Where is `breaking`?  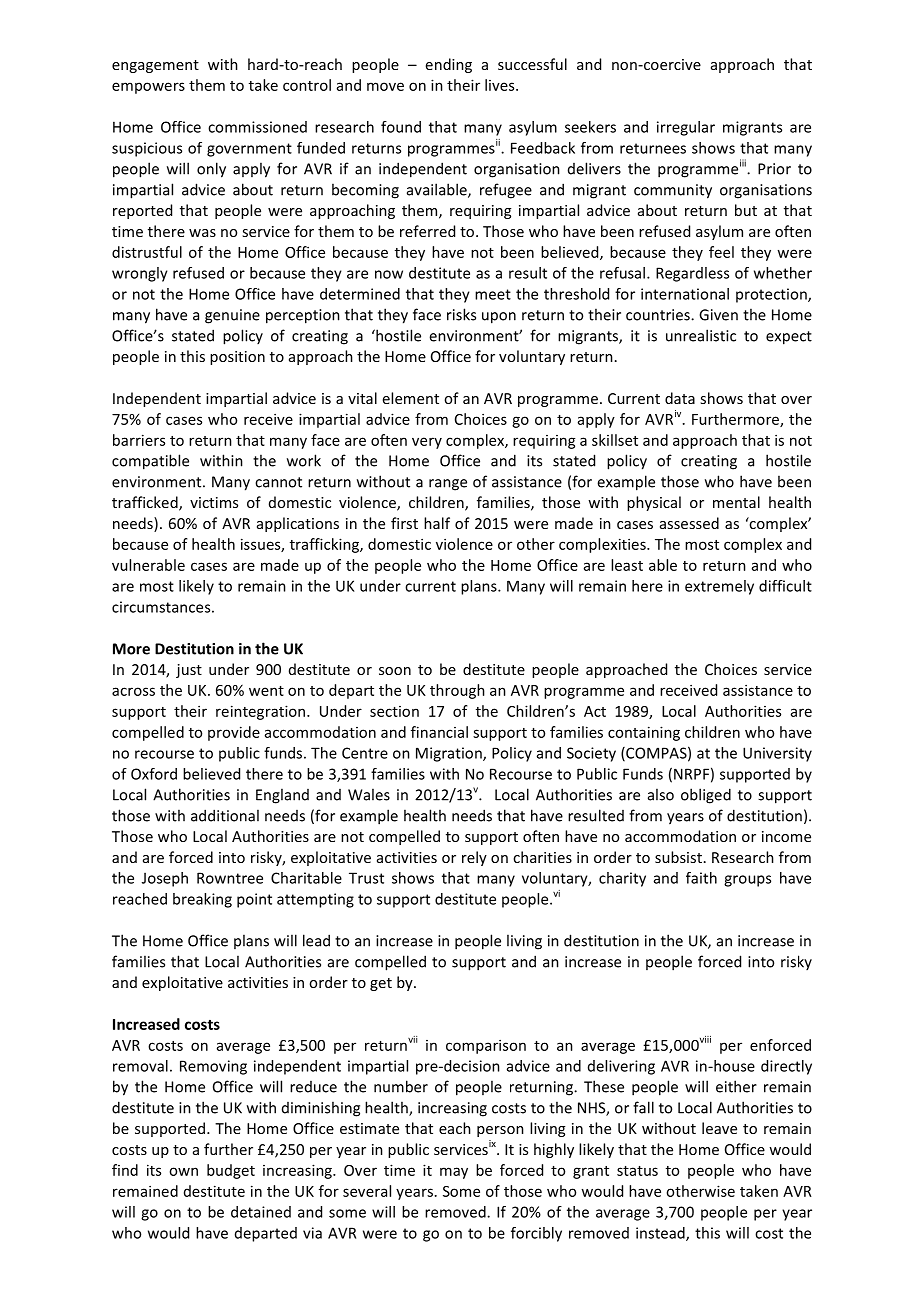
breaking is located at coordinates (202, 900).
